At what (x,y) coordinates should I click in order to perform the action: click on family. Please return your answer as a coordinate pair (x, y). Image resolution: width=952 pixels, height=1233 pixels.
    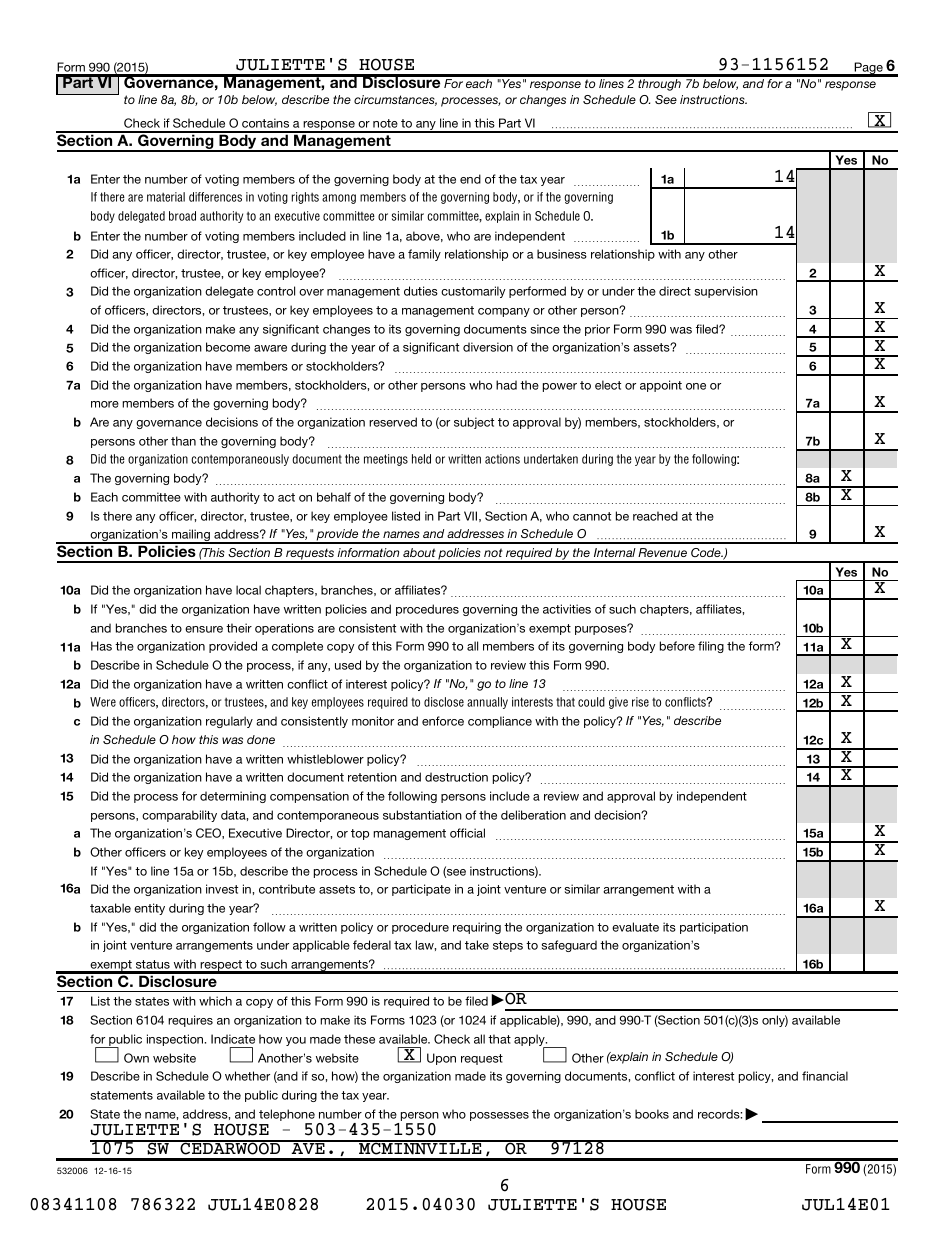
    Looking at the image, I should click on (424, 255).
